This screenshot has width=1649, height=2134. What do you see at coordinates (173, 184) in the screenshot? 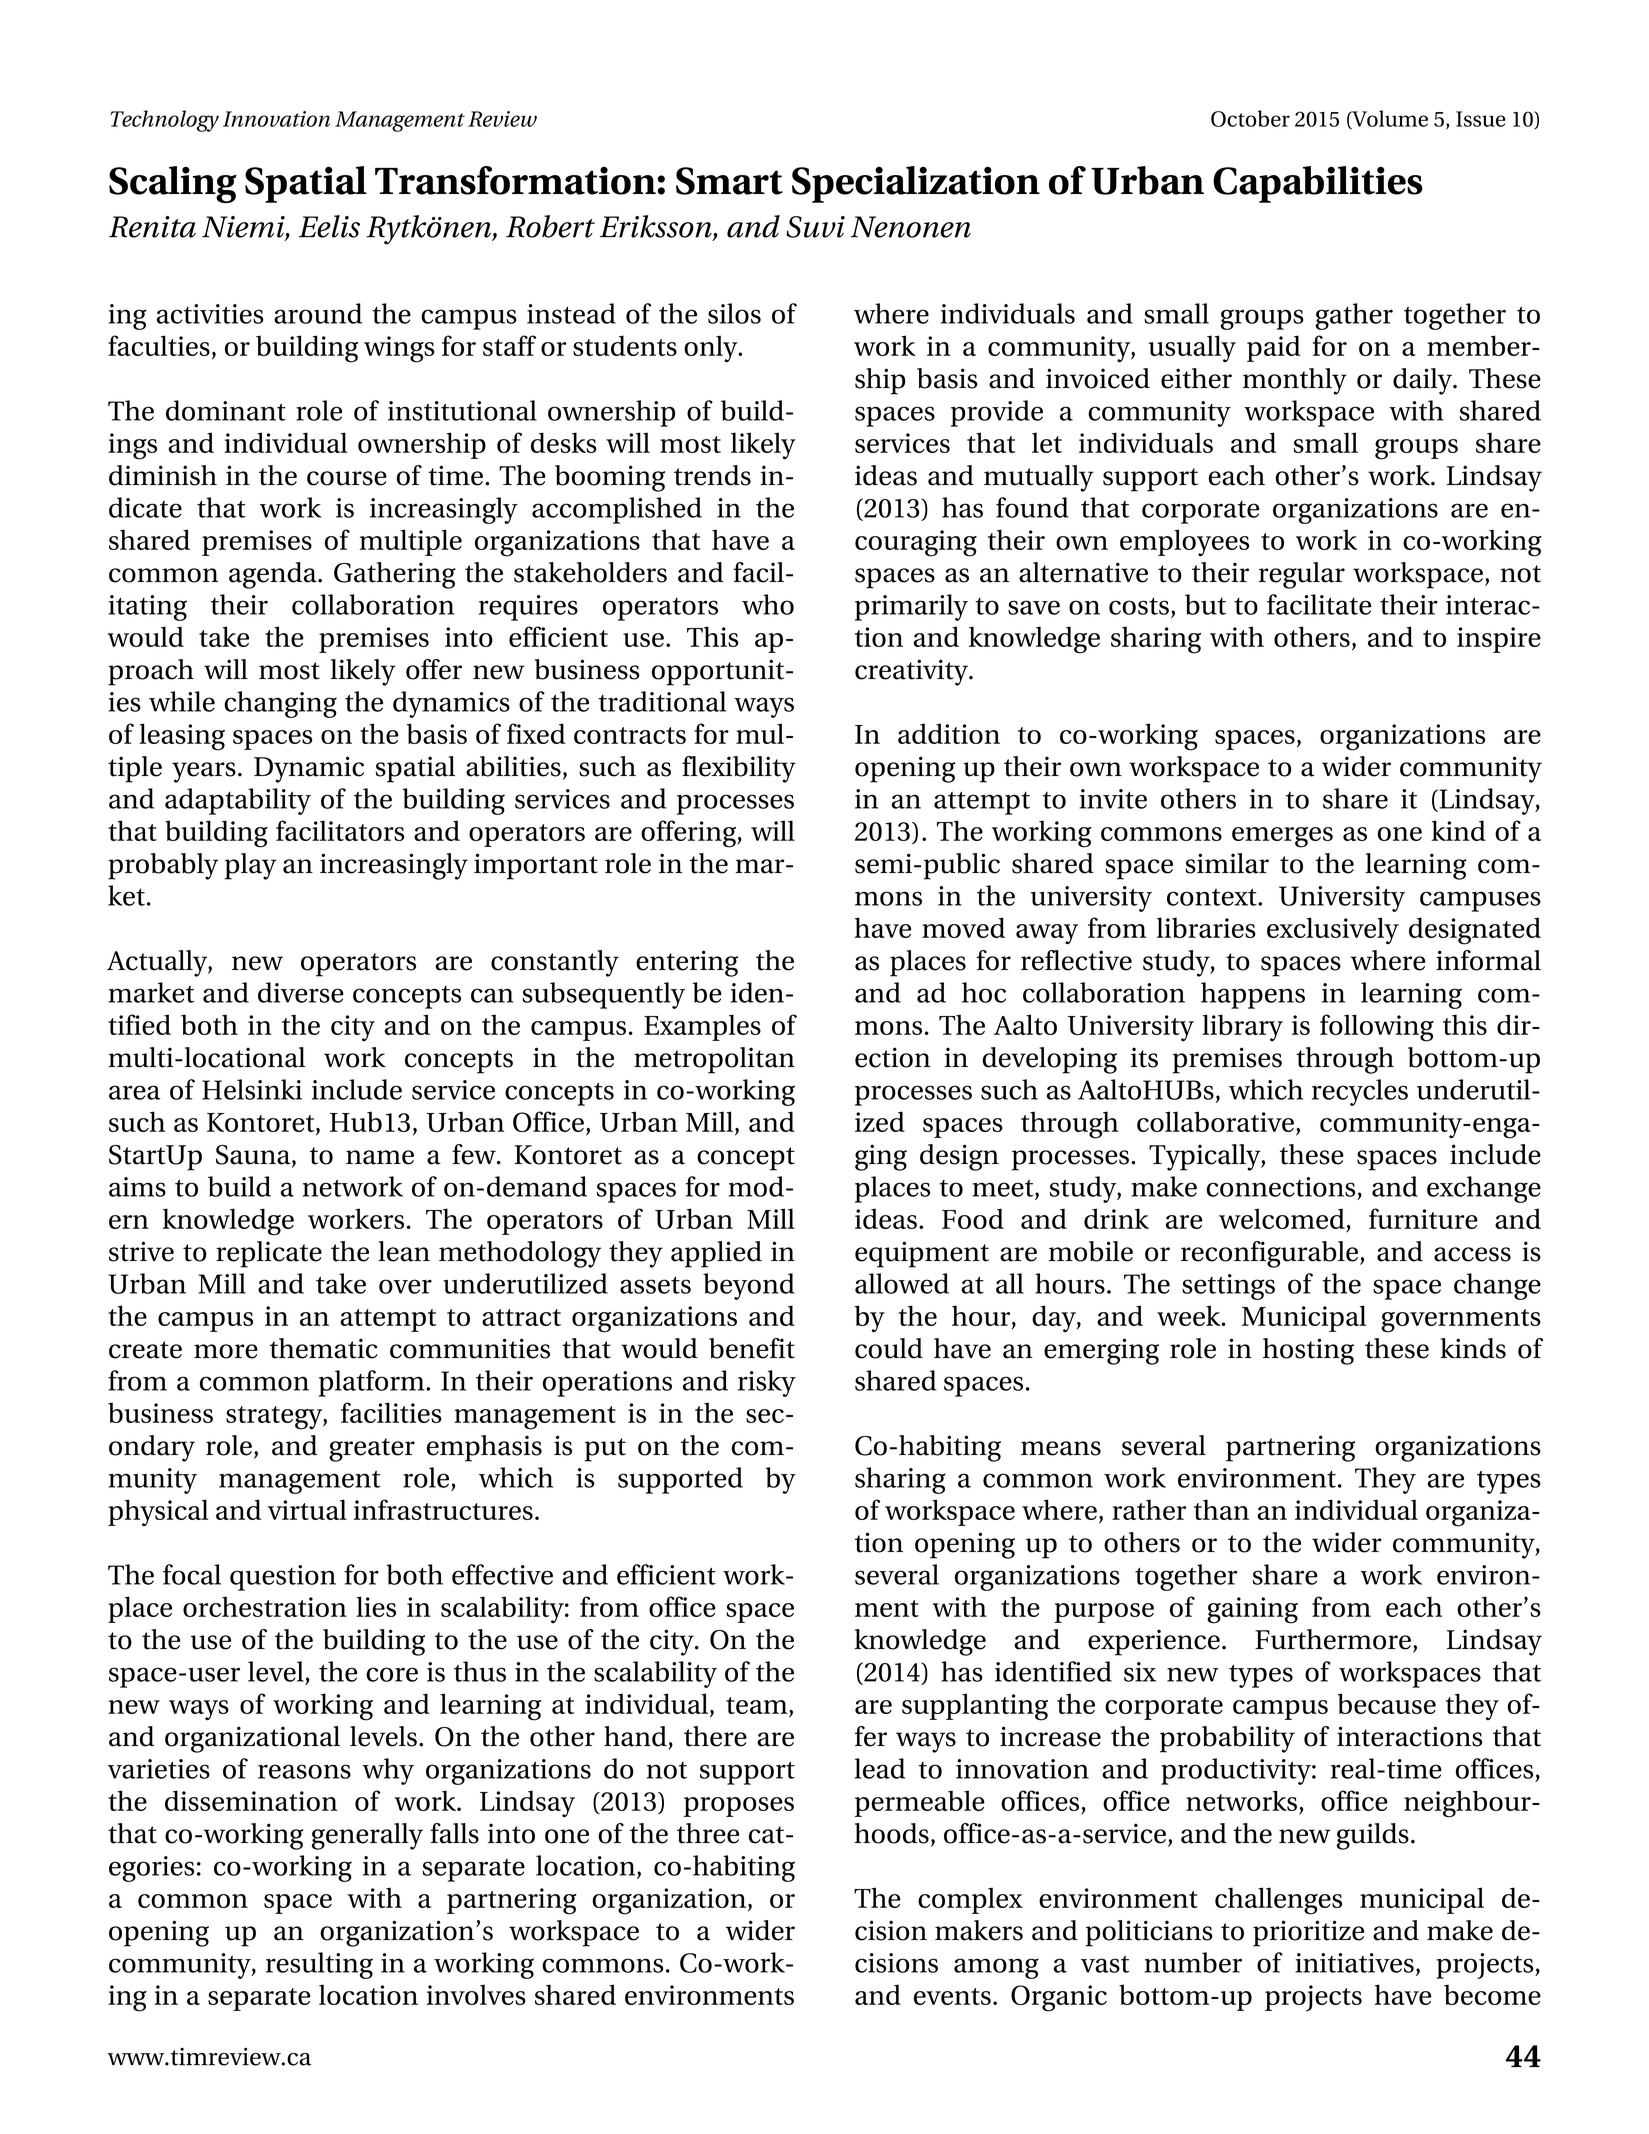
I see `Scaling` at bounding box center [173, 184].
